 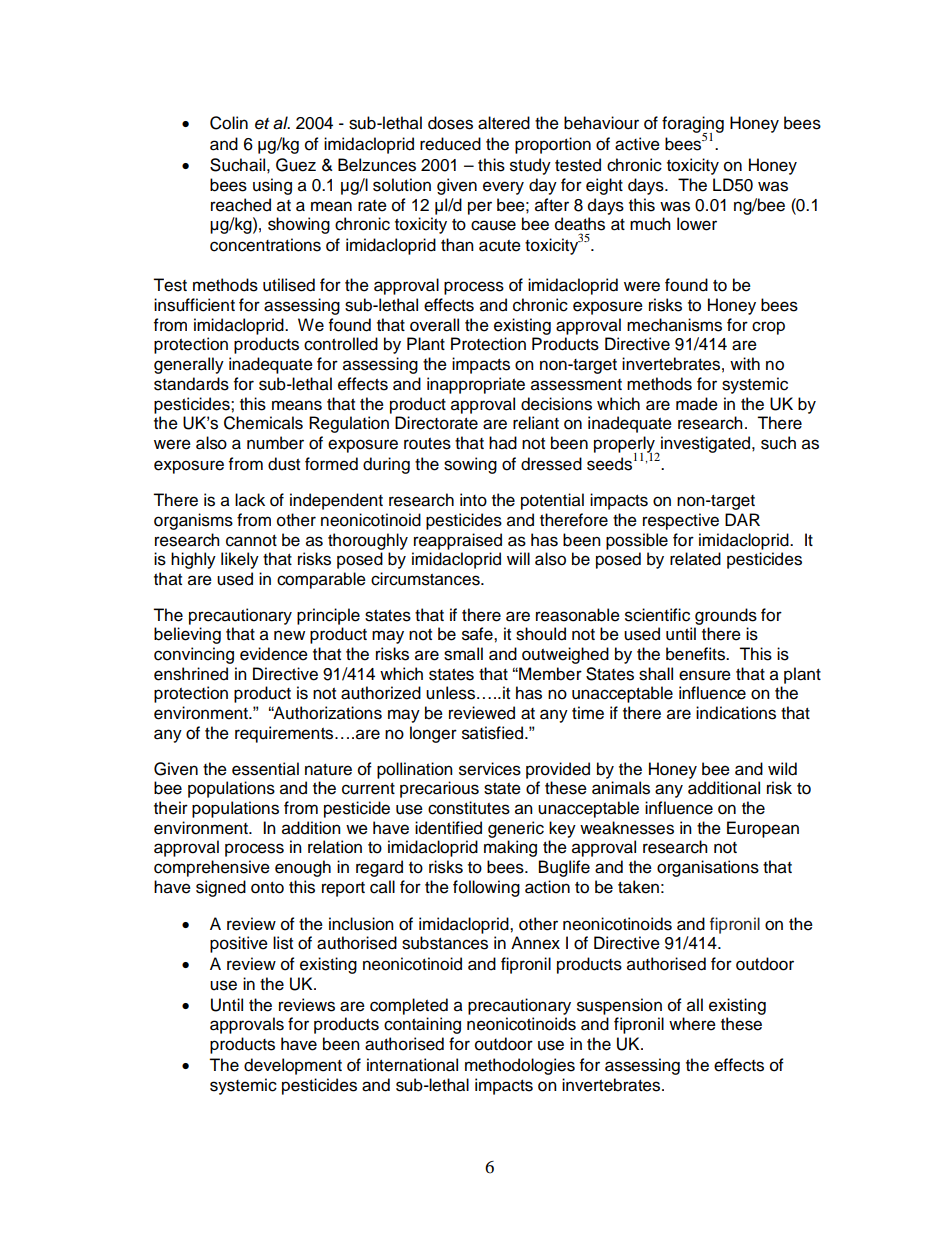 I want to click on insufficient, so click(x=194, y=305).
